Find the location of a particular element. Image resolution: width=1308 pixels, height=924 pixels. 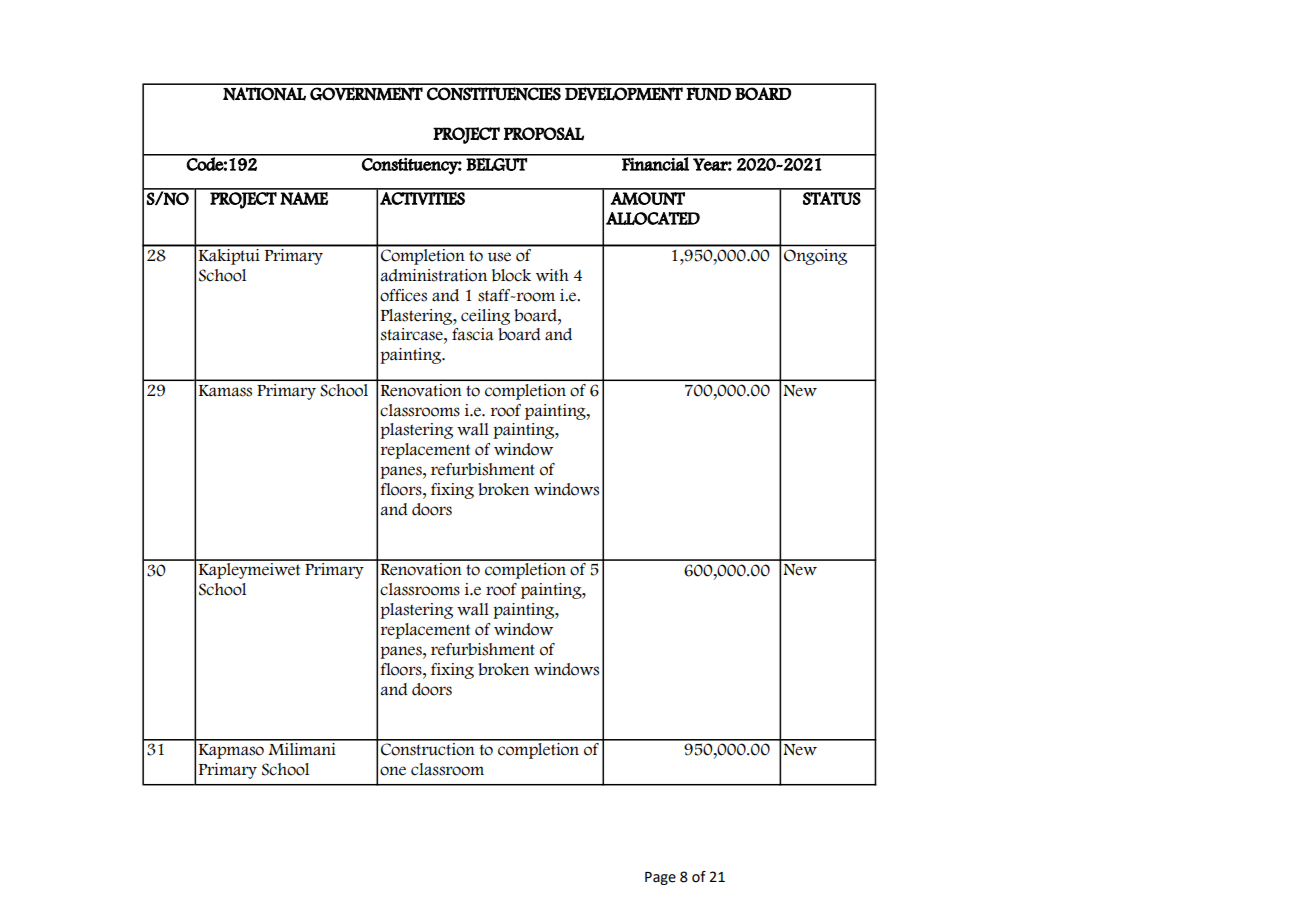

use is located at coordinates (499, 257).
